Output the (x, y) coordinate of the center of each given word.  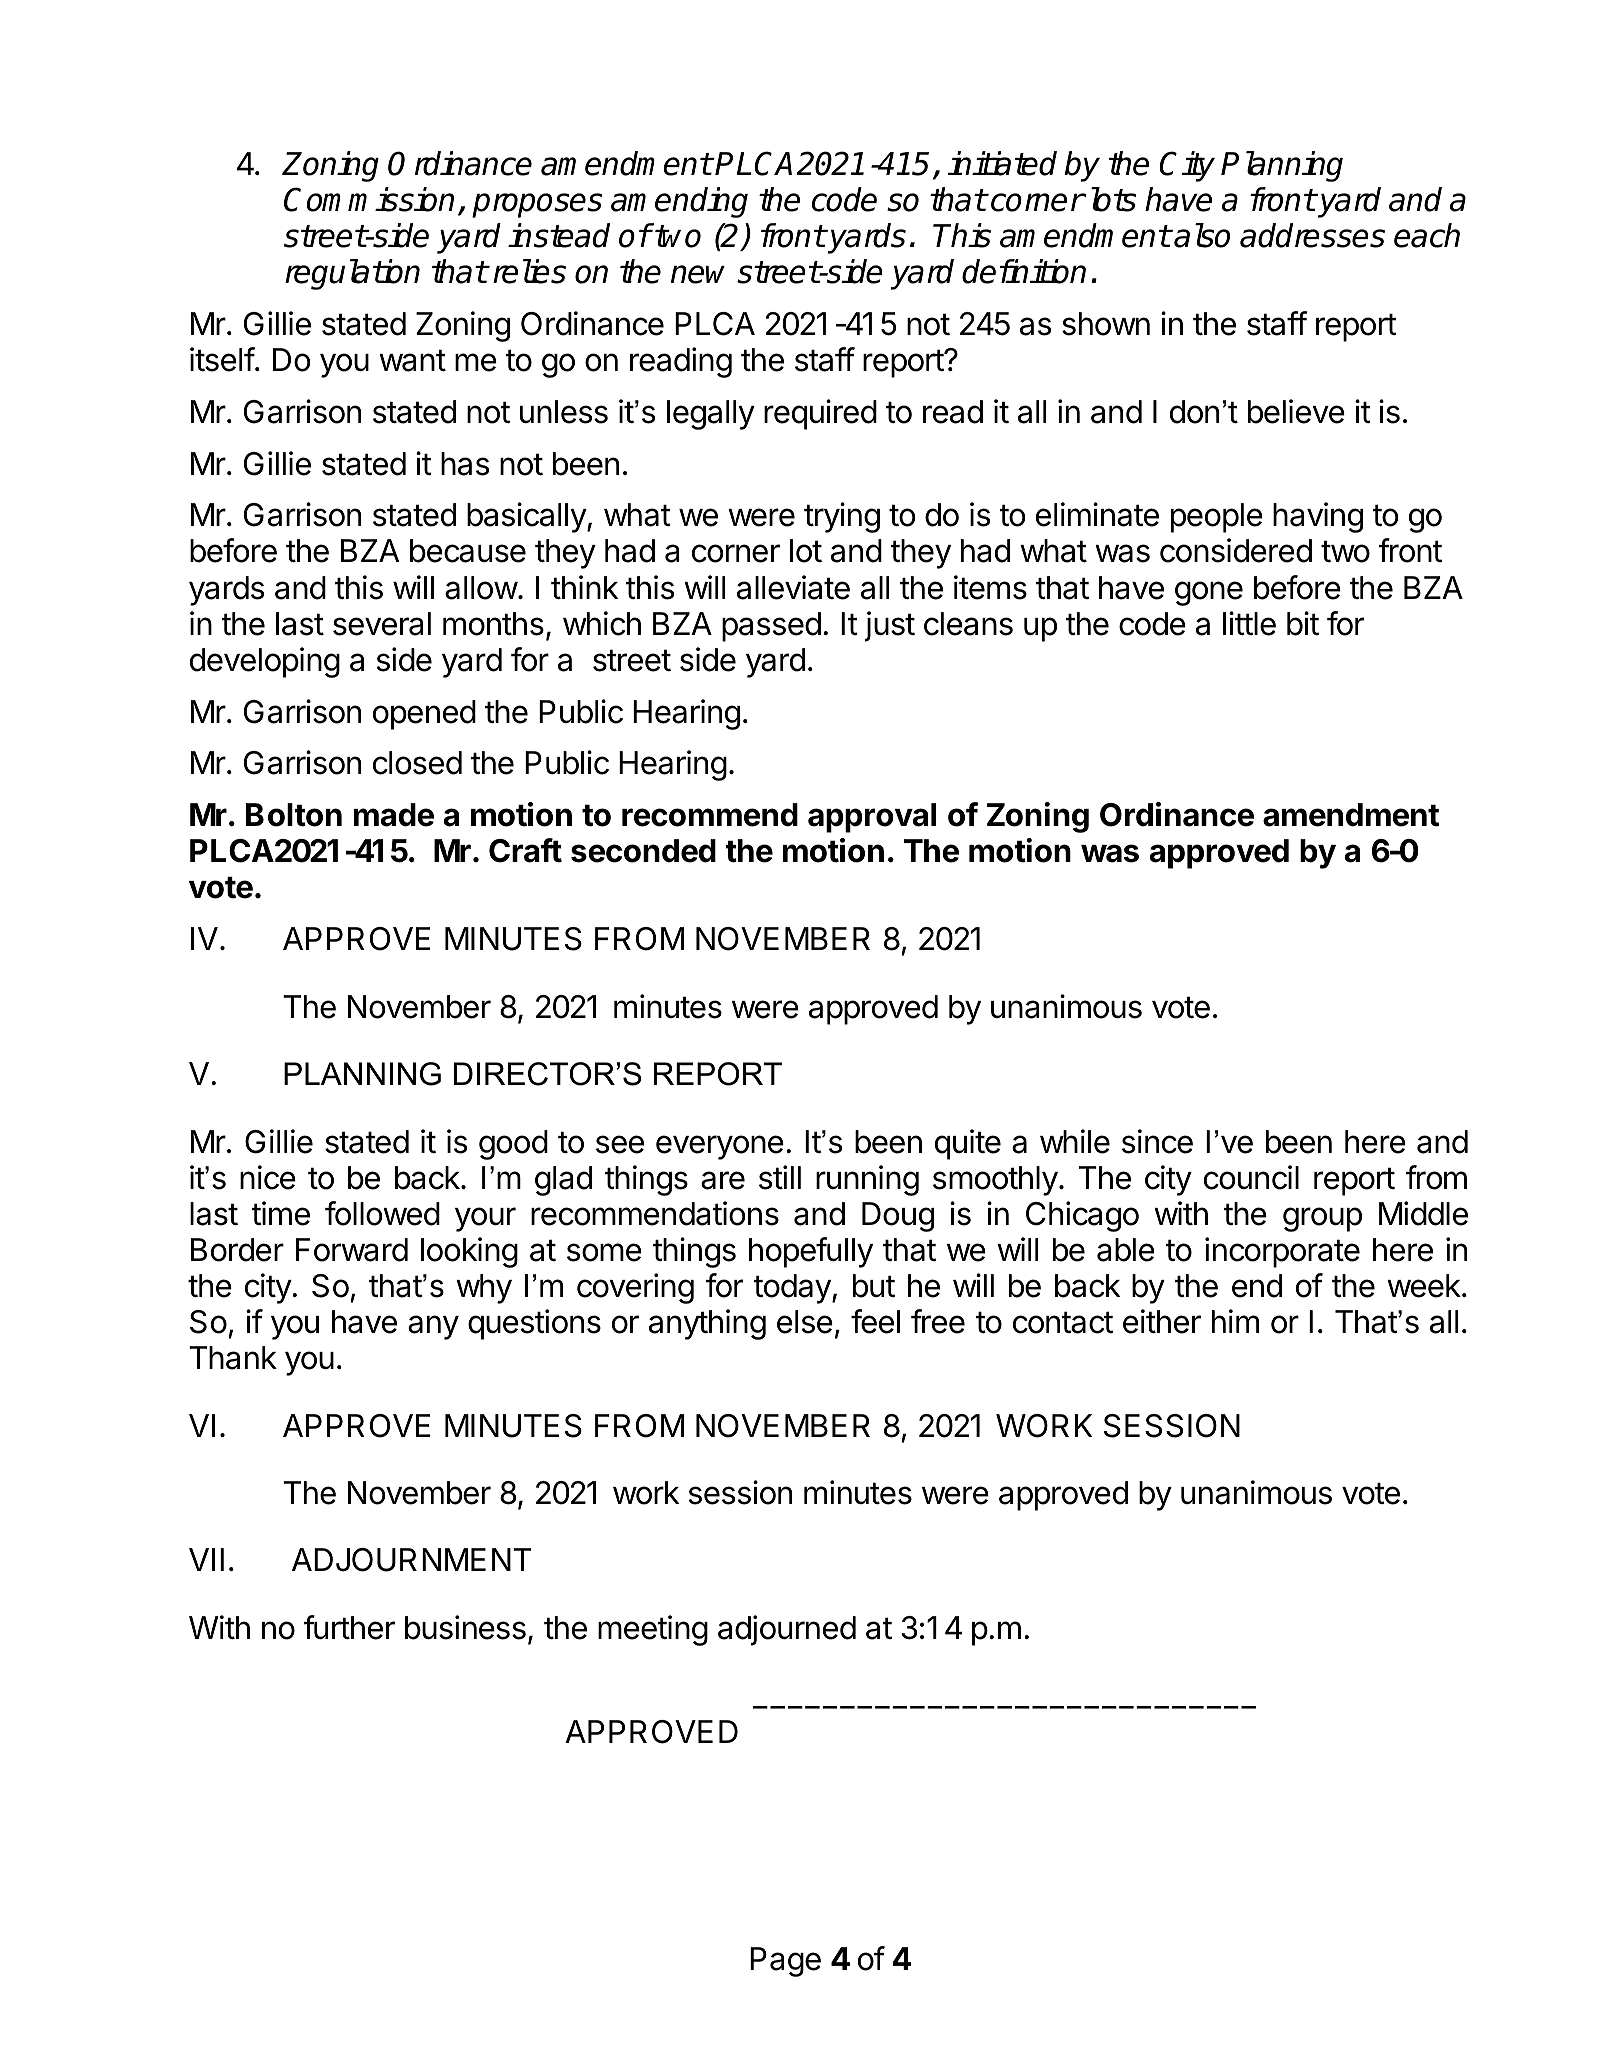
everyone (720, 1147)
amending (679, 202)
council (1251, 1177)
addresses (1312, 235)
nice (268, 1177)
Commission (369, 199)
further (349, 1627)
